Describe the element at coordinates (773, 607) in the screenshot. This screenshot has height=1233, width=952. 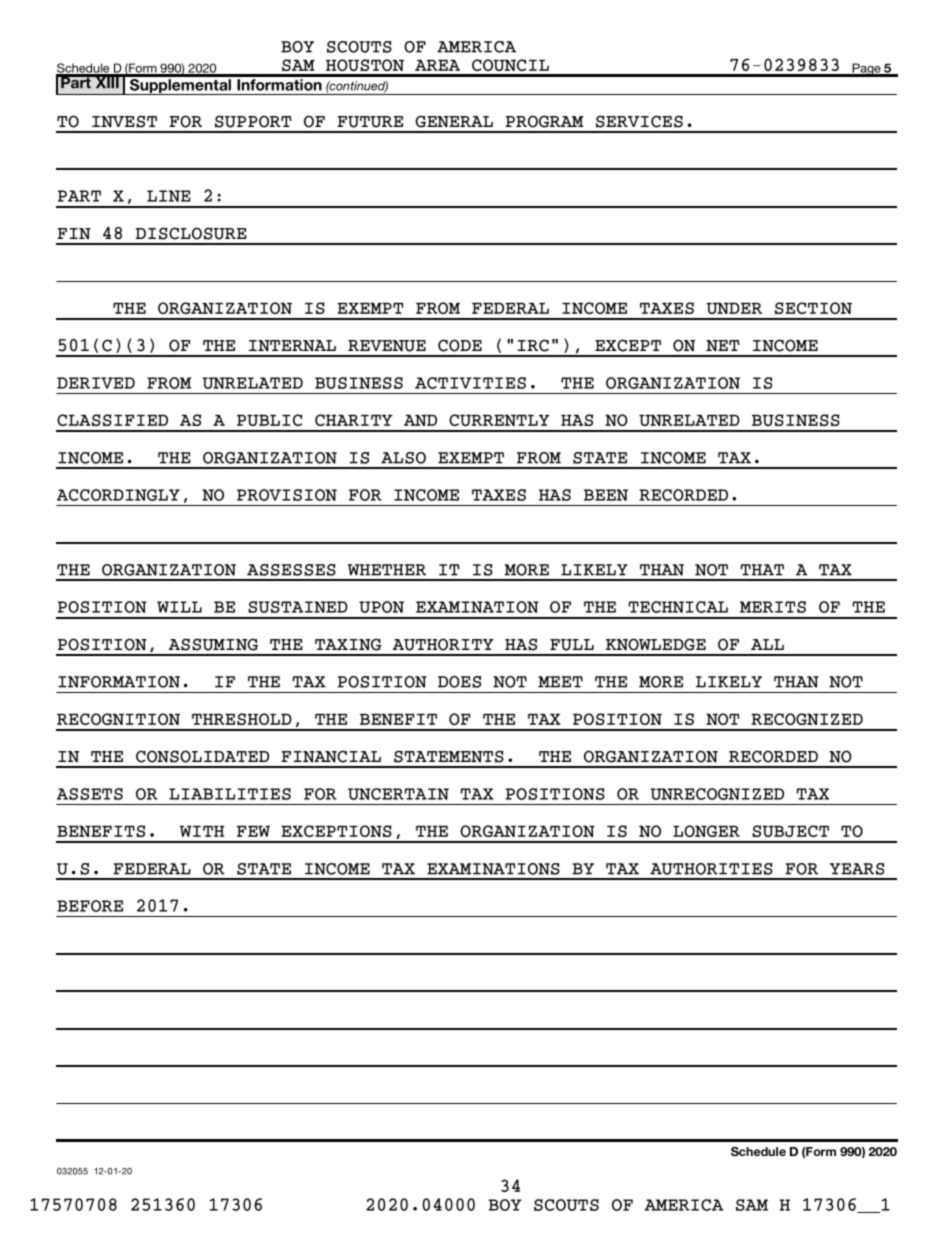
I see `MERITS` at that location.
